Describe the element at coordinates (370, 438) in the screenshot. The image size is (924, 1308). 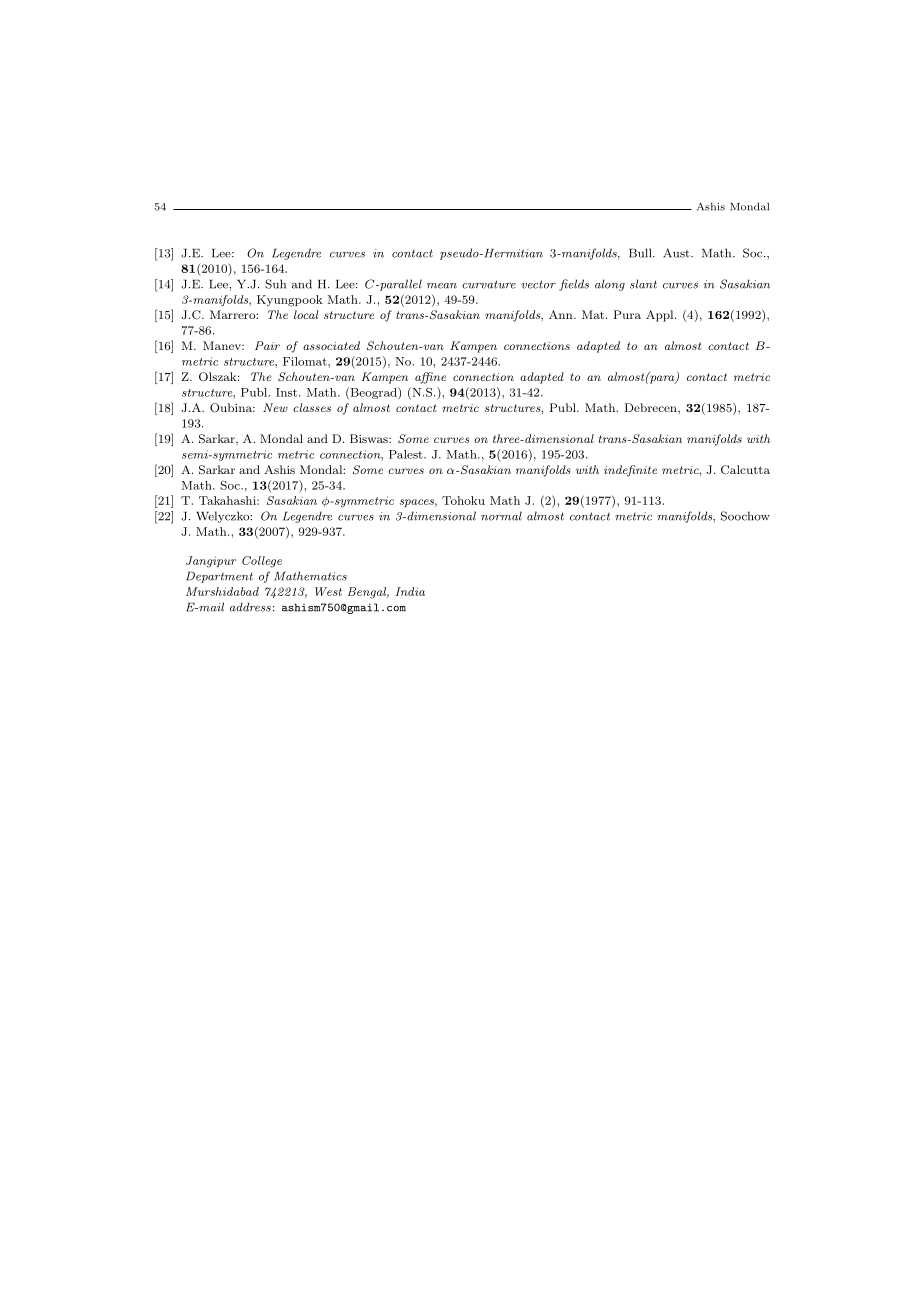
I see `Biswas` at that location.
